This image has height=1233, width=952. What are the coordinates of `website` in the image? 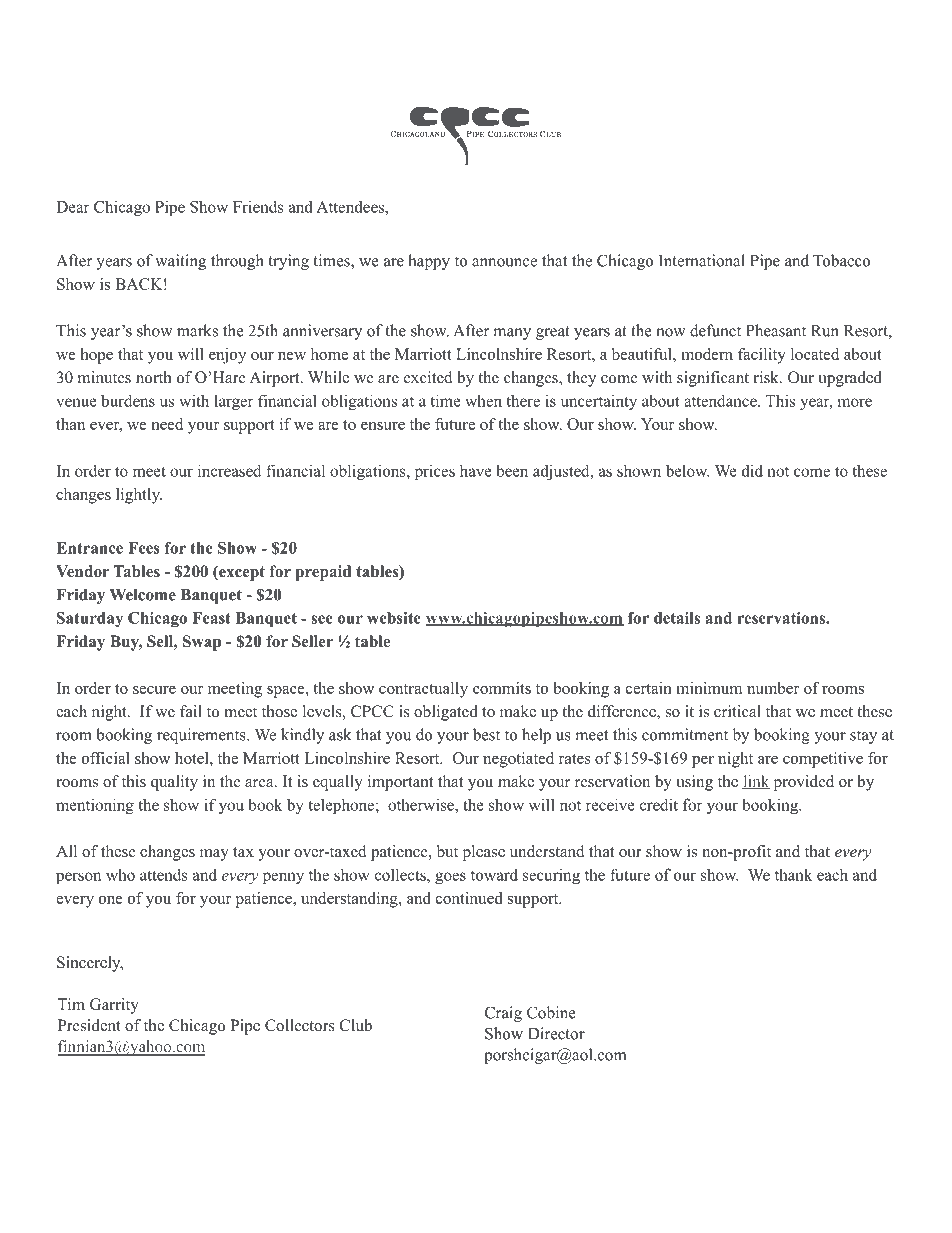 It's located at (394, 618).
